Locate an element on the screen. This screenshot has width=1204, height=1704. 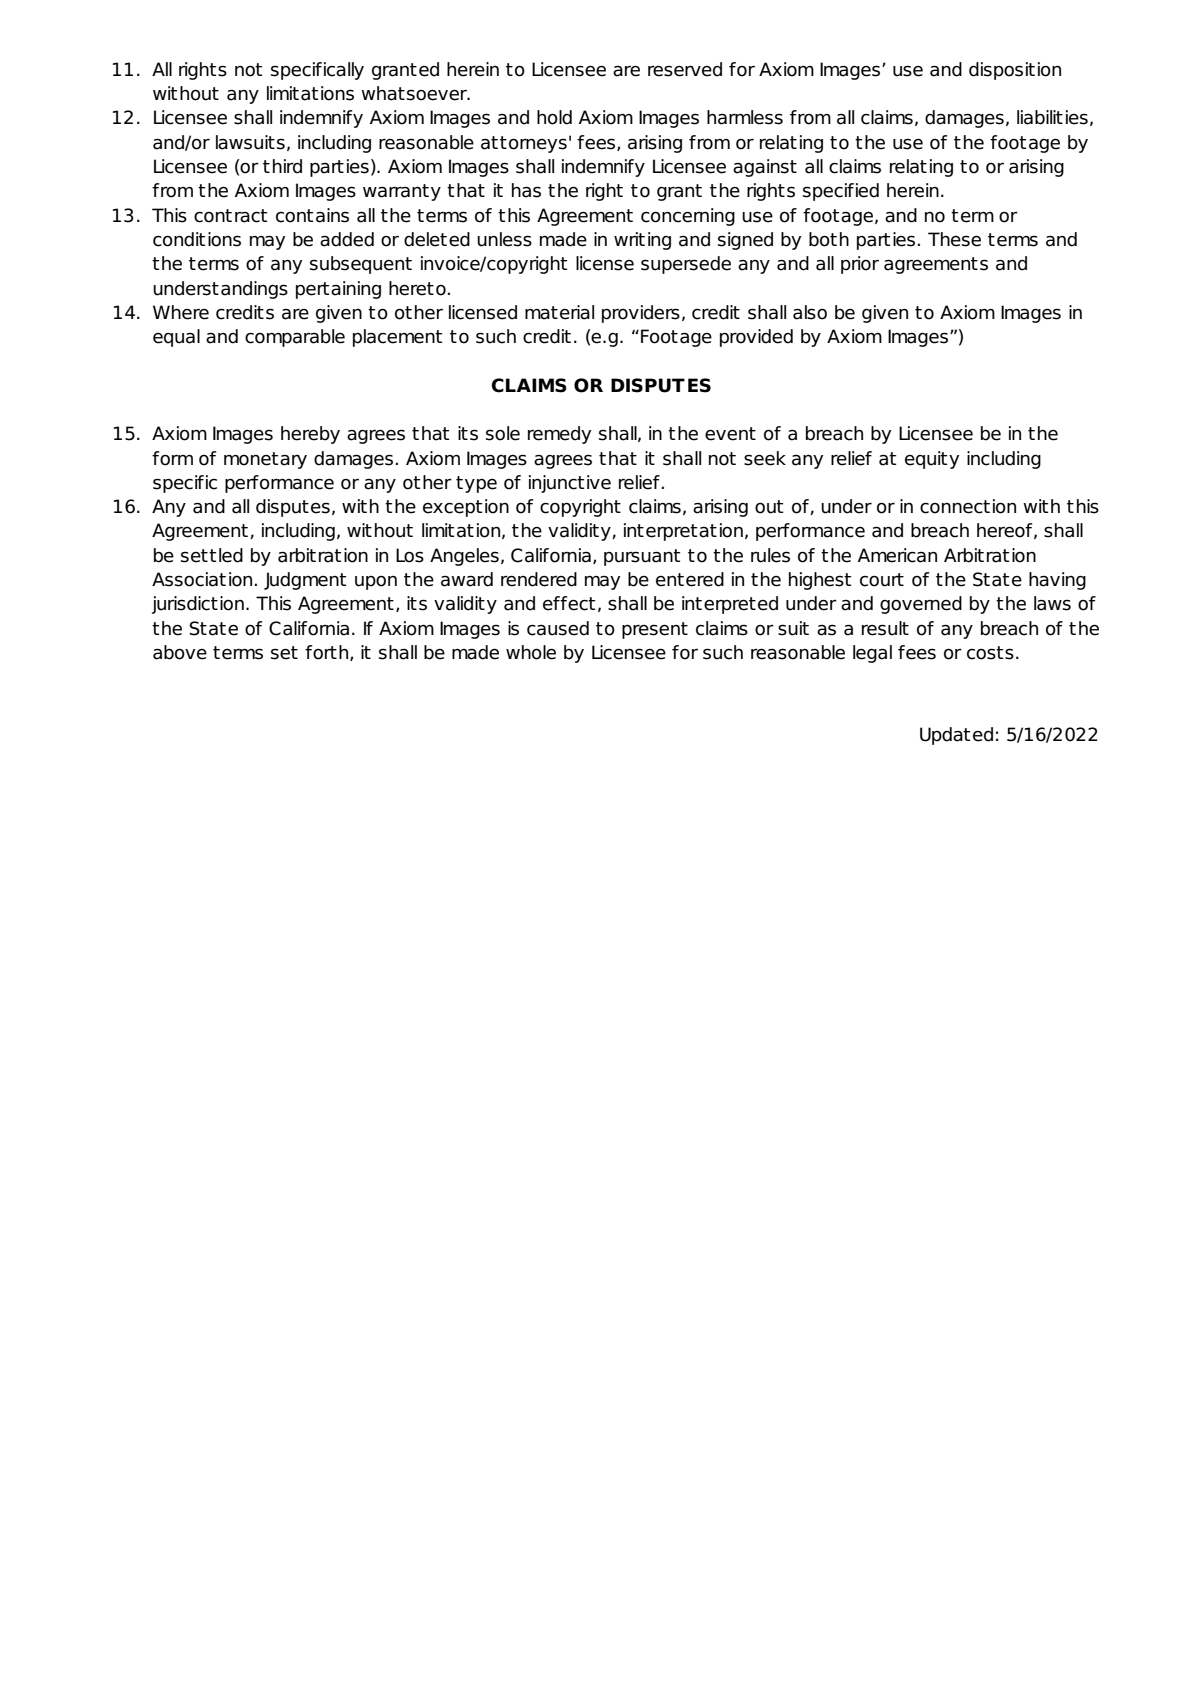
monetary is located at coordinates (265, 460).
